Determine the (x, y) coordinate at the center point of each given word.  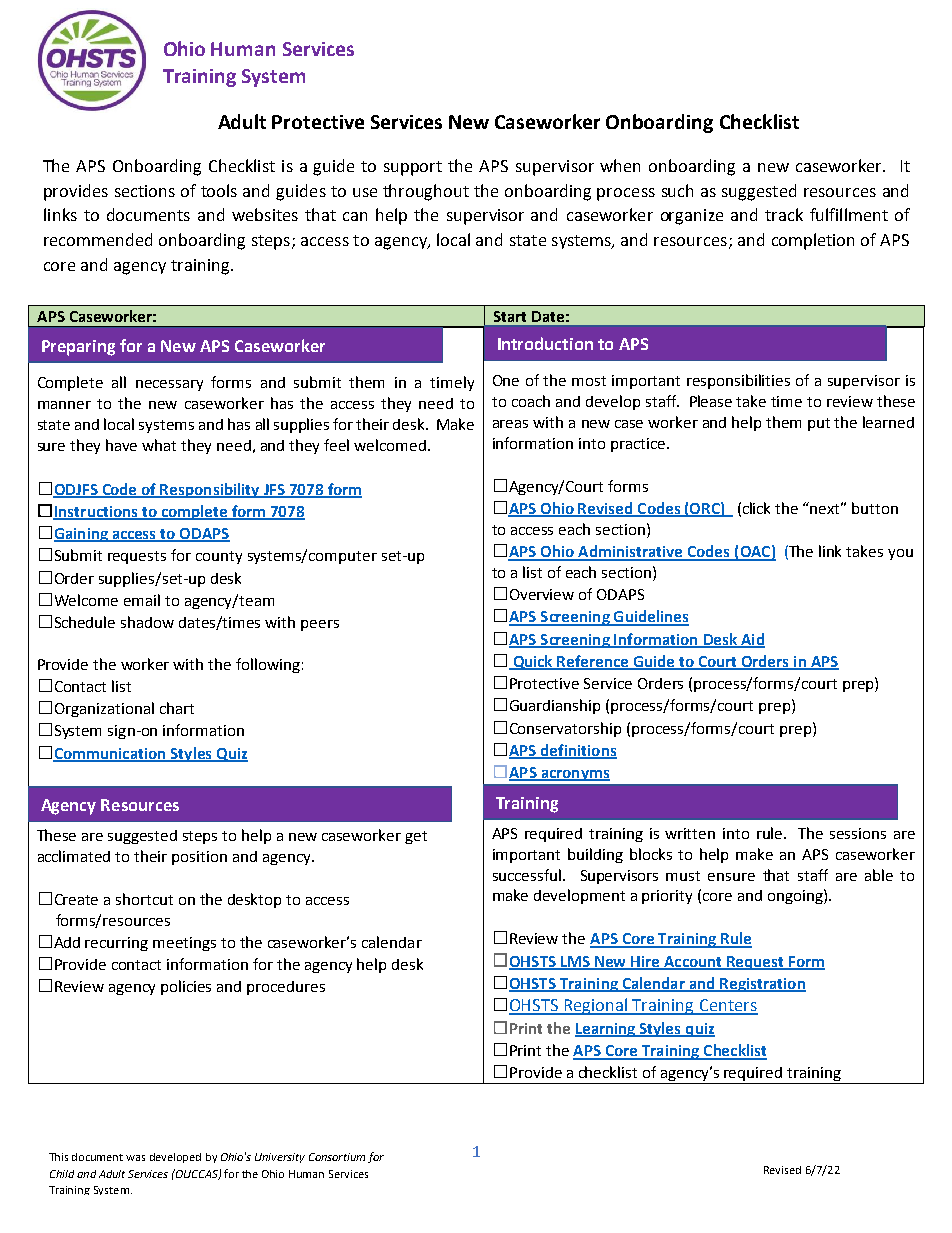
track (784, 214)
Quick (533, 662)
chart (177, 708)
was (135, 1158)
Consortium (337, 1157)
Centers (727, 1006)
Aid (752, 640)
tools (219, 190)
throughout (426, 192)
